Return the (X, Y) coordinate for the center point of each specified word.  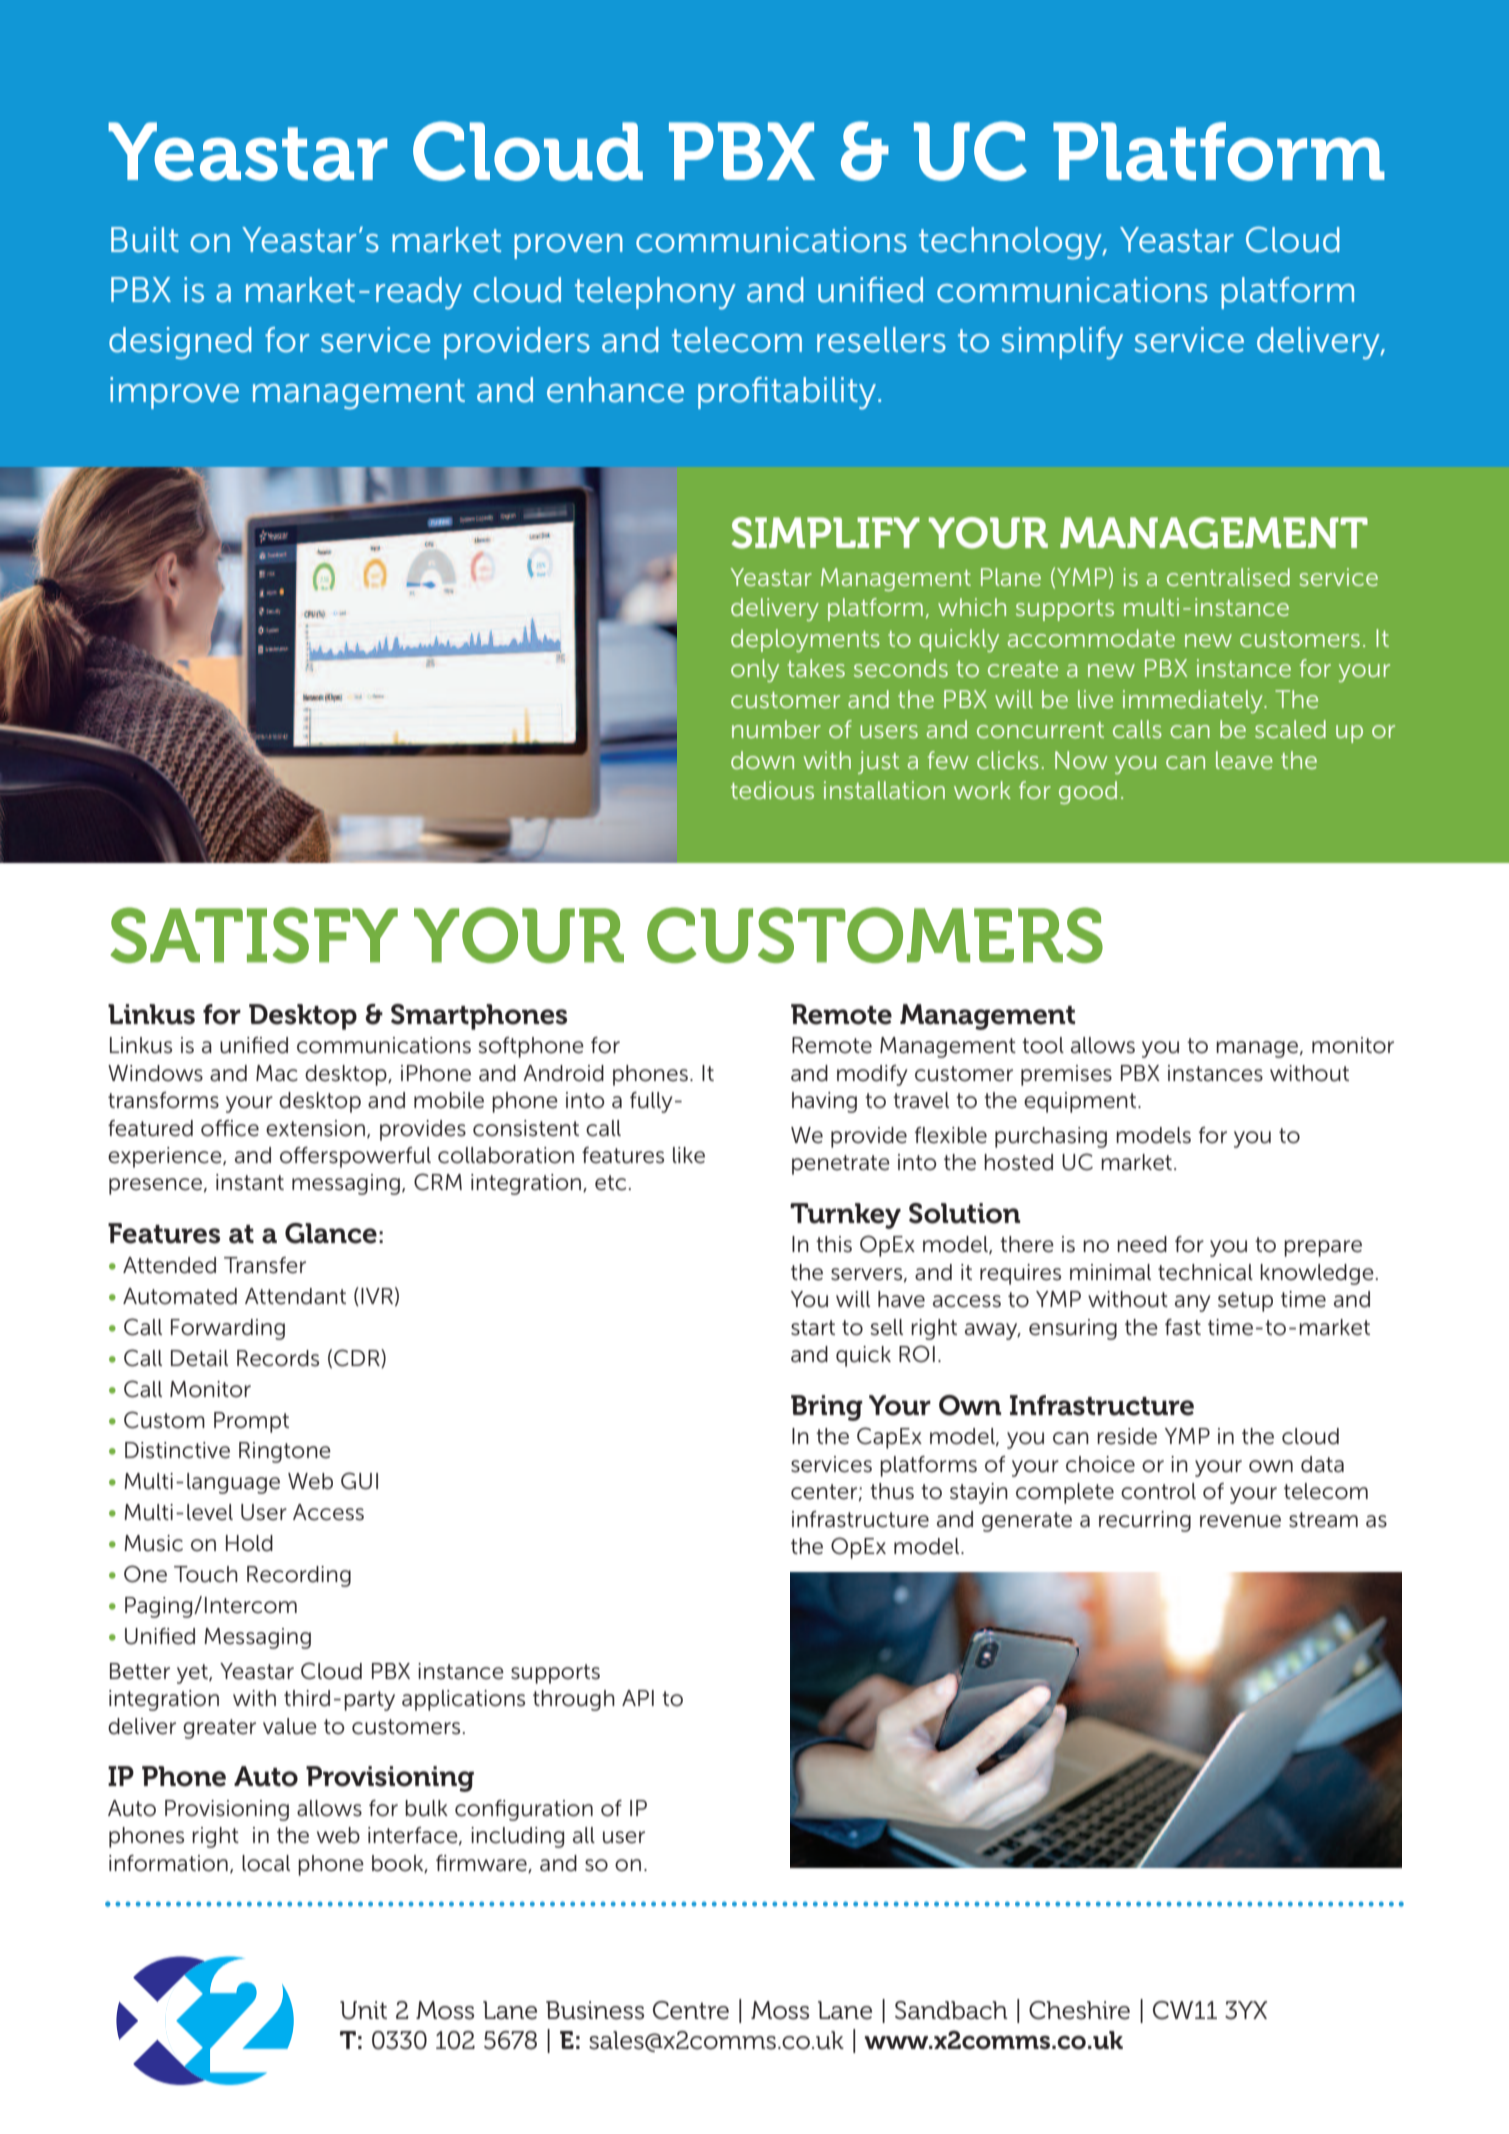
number (776, 729)
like (689, 1155)
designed (180, 343)
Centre (691, 2010)
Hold (249, 1543)
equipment (1081, 1102)
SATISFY (254, 935)
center (824, 1492)
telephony (655, 293)
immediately (1194, 701)
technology (1011, 243)
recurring (1145, 1521)
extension (315, 1128)
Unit (363, 2010)
